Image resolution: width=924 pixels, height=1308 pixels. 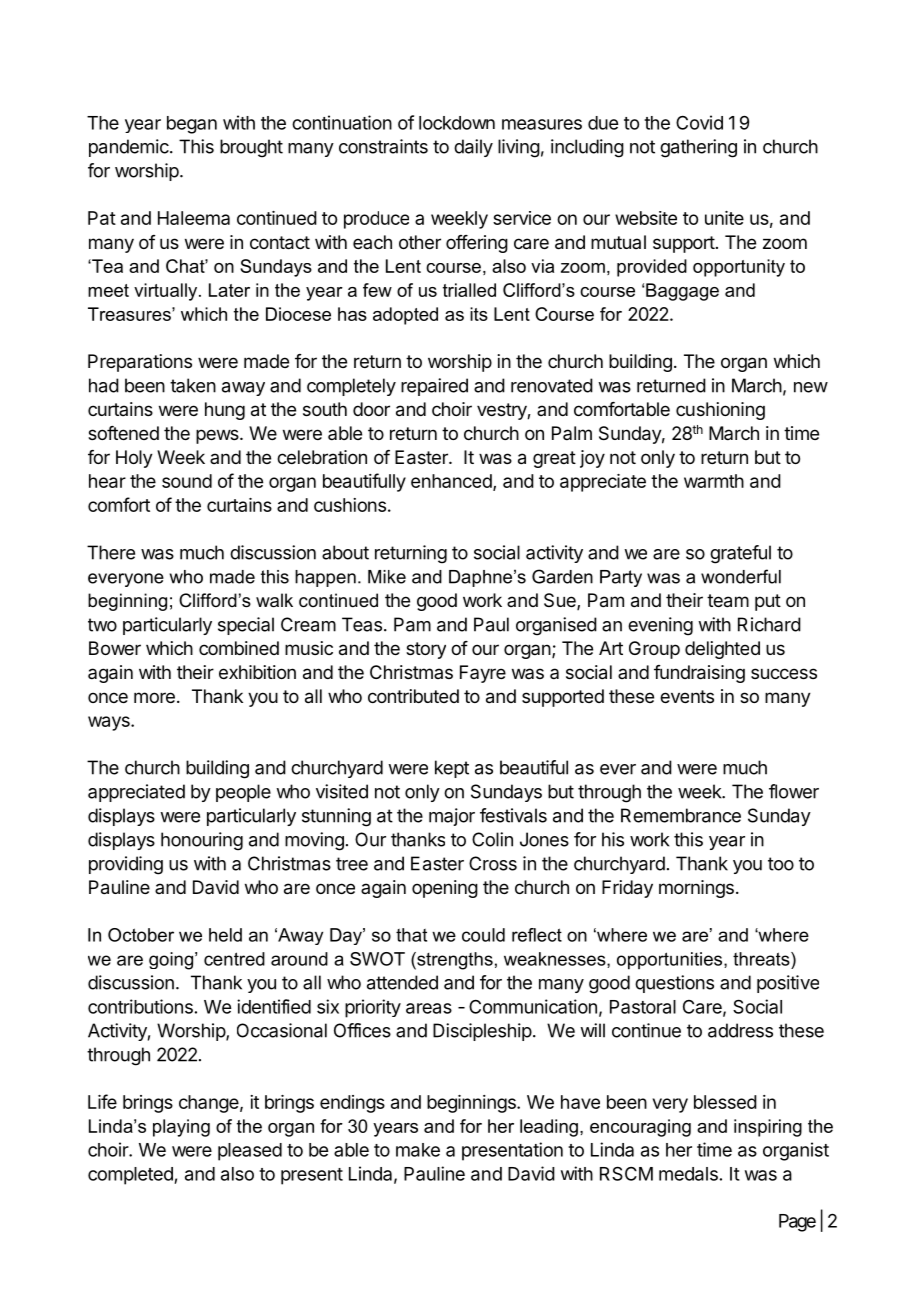 I want to click on inspiring, so click(x=768, y=1128).
